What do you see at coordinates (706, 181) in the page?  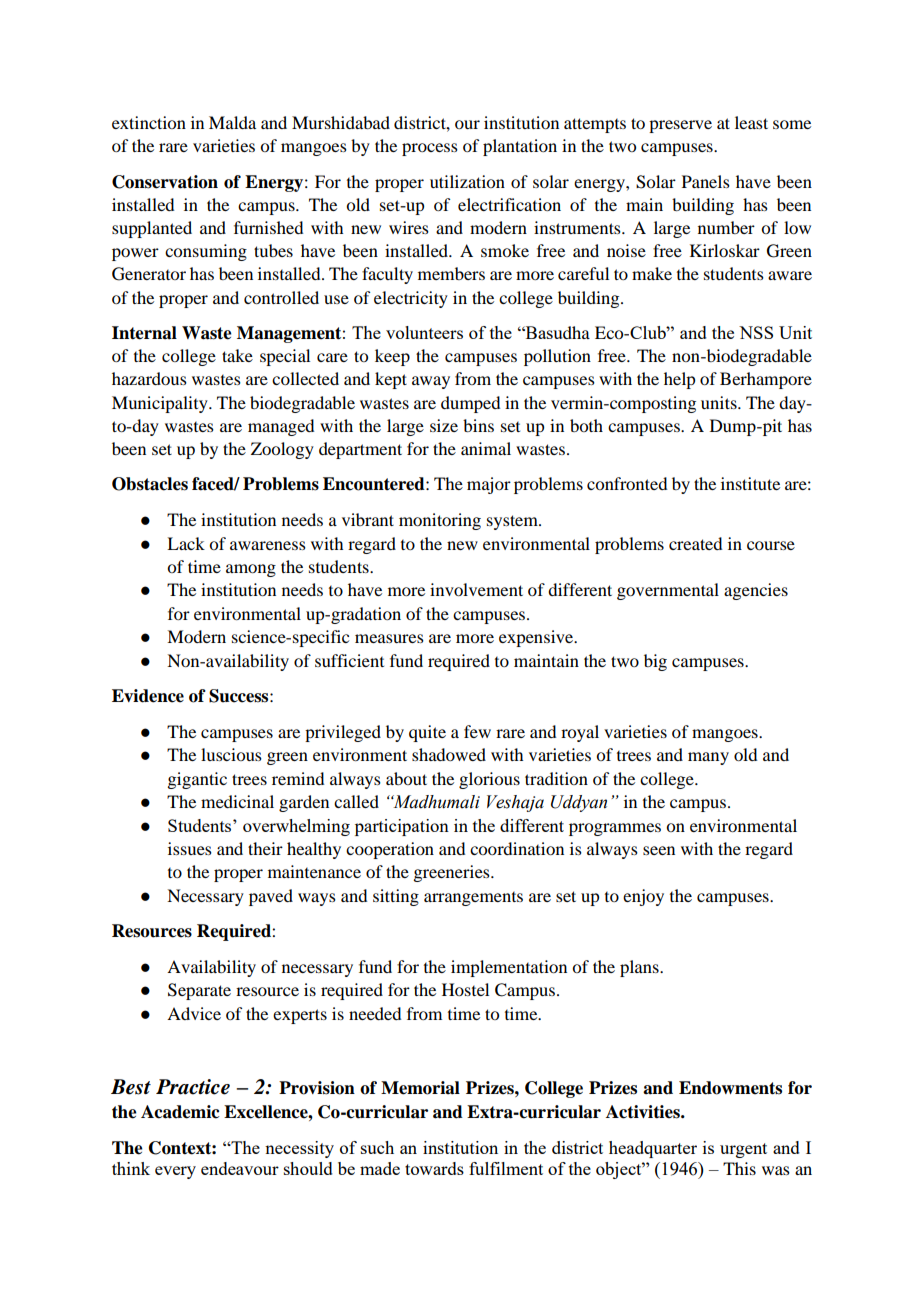 I see `Panels` at bounding box center [706, 181].
